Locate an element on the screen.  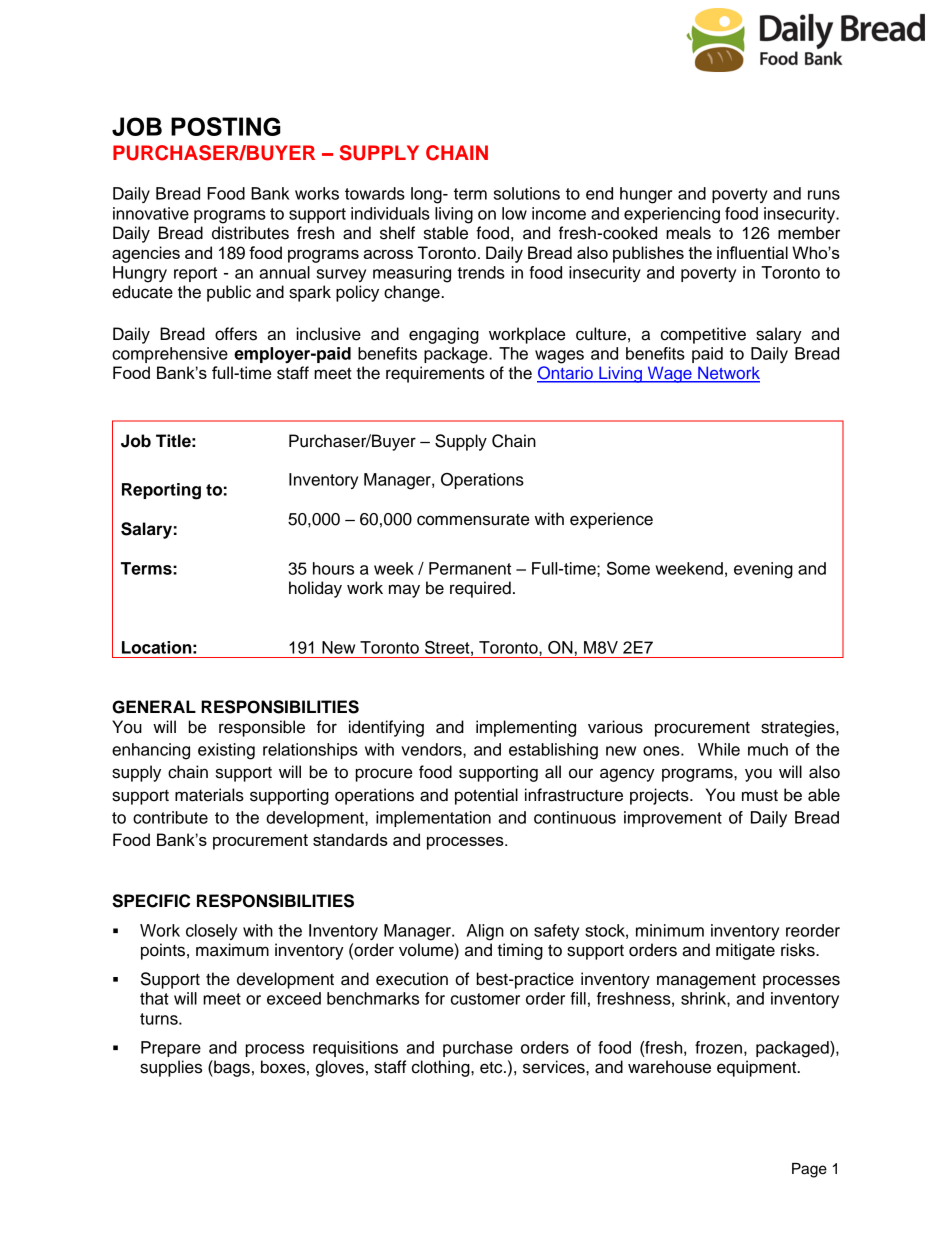
solutions is located at coordinates (527, 193).
